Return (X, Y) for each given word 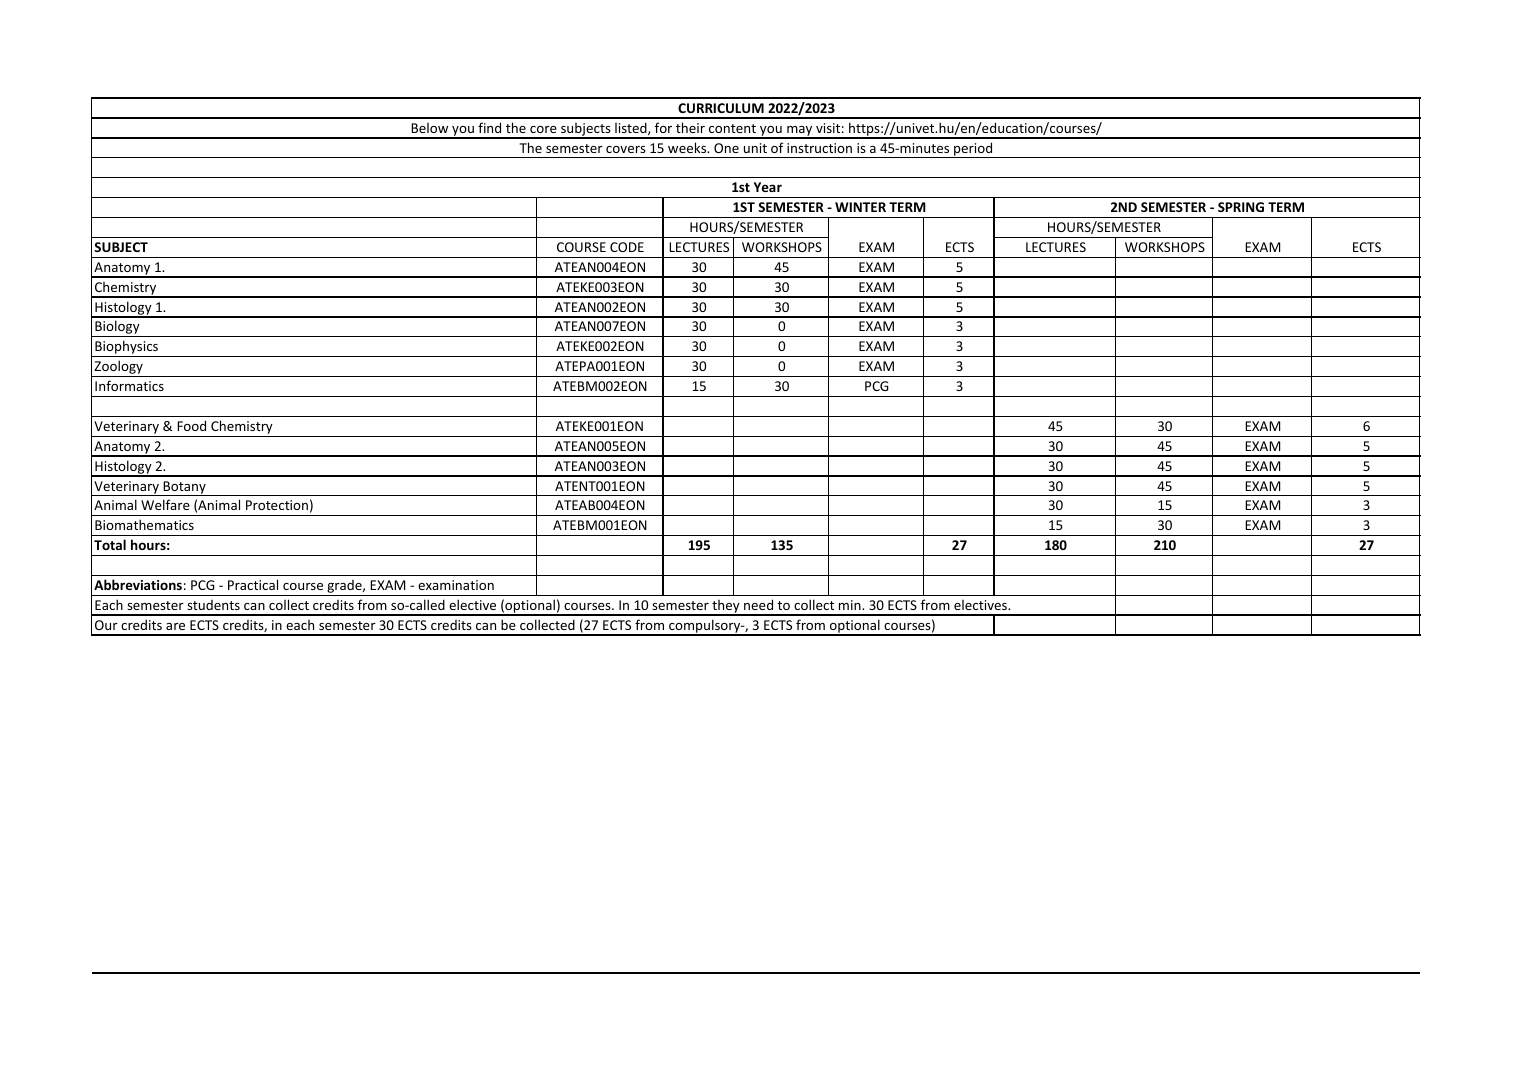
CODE (627, 247)
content (732, 128)
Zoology (118, 368)
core (543, 129)
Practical (253, 584)
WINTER (860, 207)
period (973, 150)
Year (768, 187)
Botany (185, 488)
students (213, 605)
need (758, 604)
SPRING (1241, 207)
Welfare (165, 504)
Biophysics (127, 348)
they (726, 608)
